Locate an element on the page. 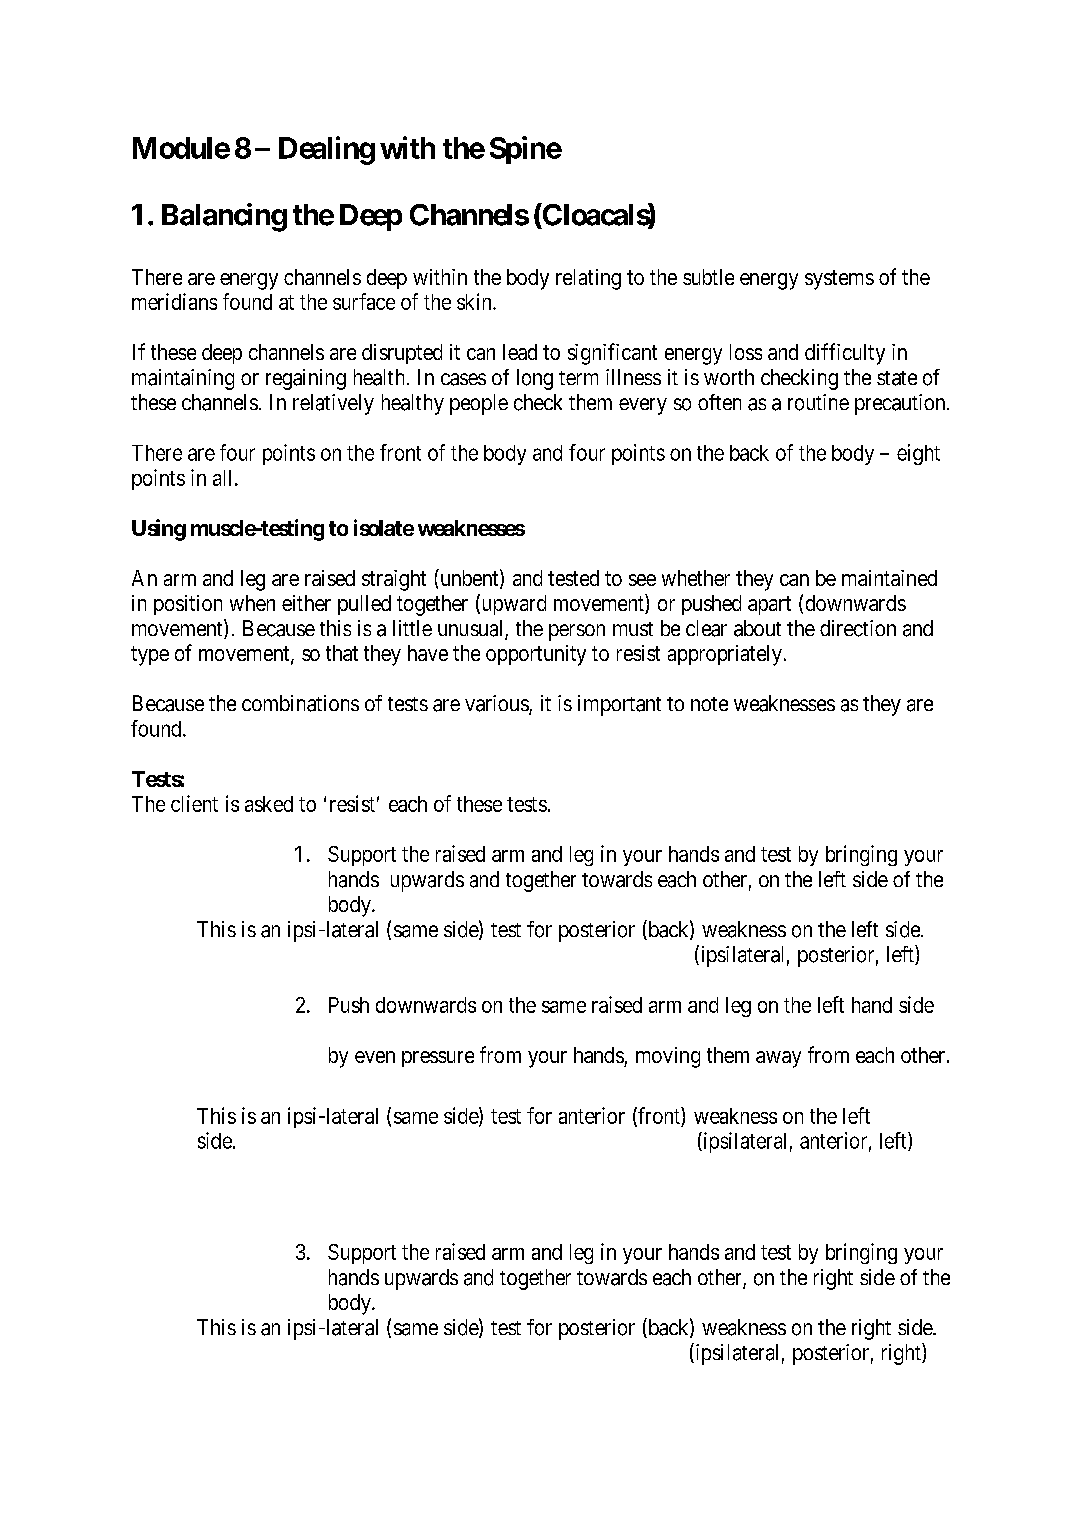  combinations is located at coordinates (300, 703).
